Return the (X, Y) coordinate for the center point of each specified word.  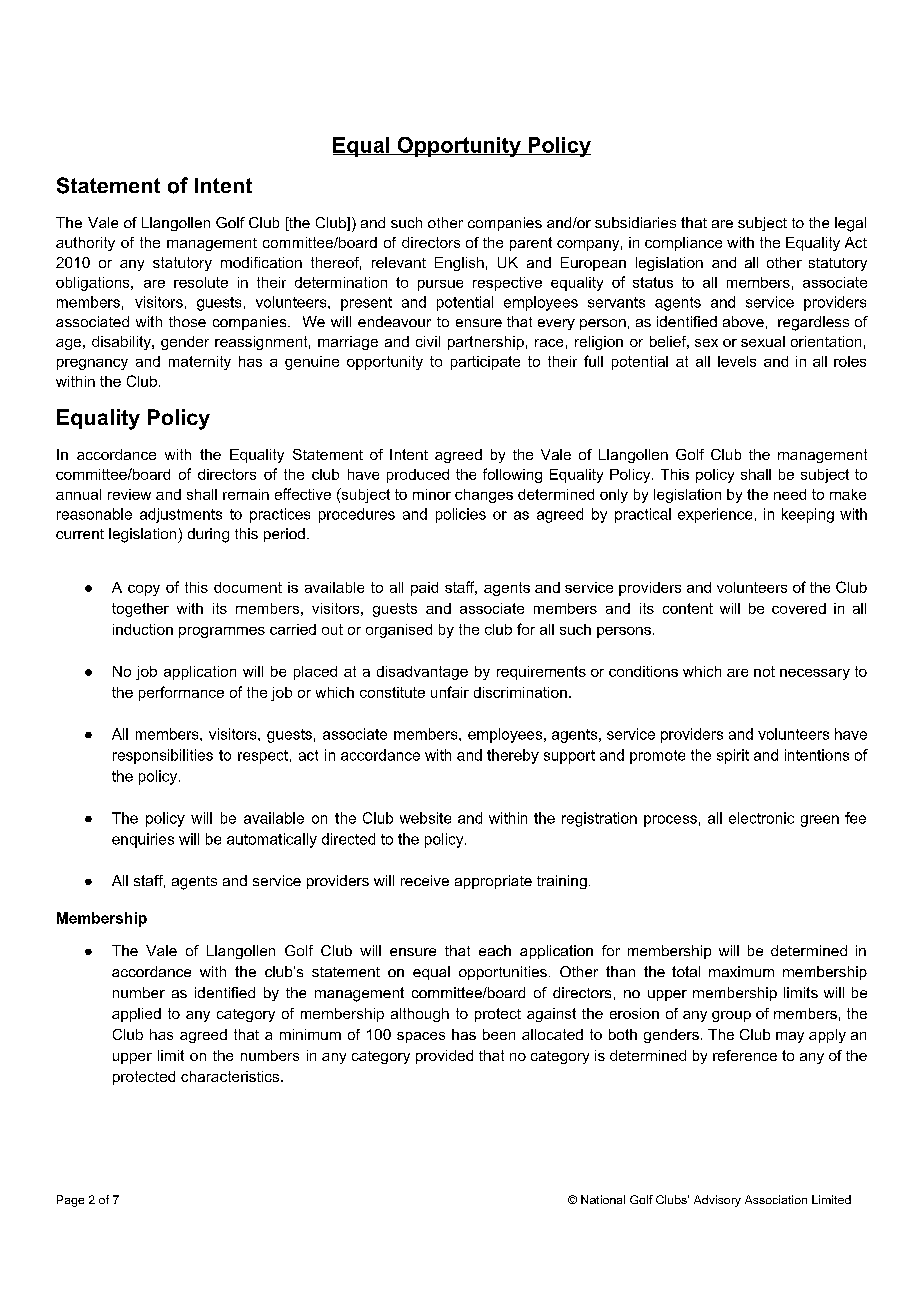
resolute (201, 282)
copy (144, 590)
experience (715, 515)
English (459, 264)
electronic (761, 818)
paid (424, 589)
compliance (683, 244)
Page (70, 1201)
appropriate (493, 882)
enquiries (143, 840)
